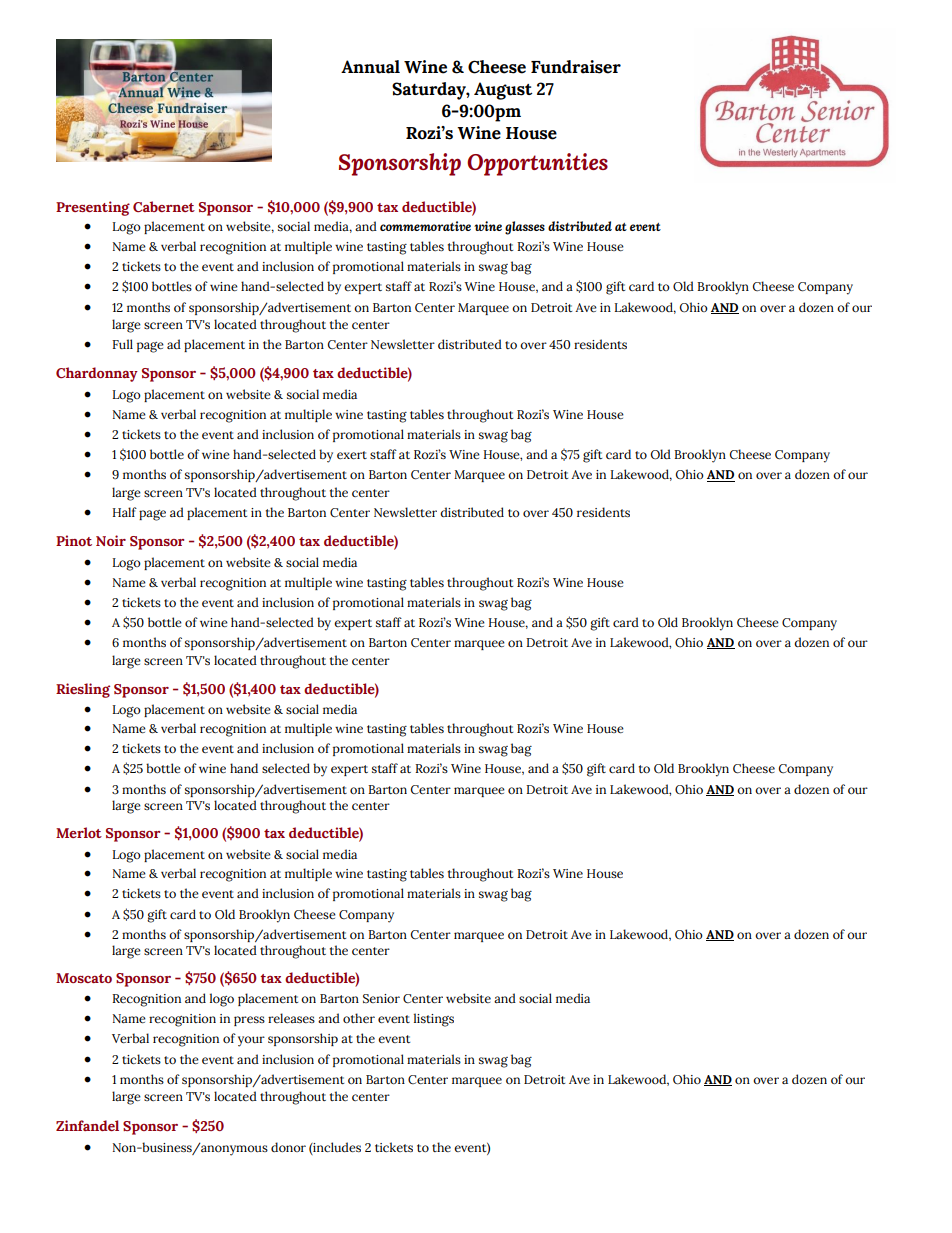 Image resolution: width=952 pixels, height=1233 pixels. I want to click on Annual, so click(370, 67).
